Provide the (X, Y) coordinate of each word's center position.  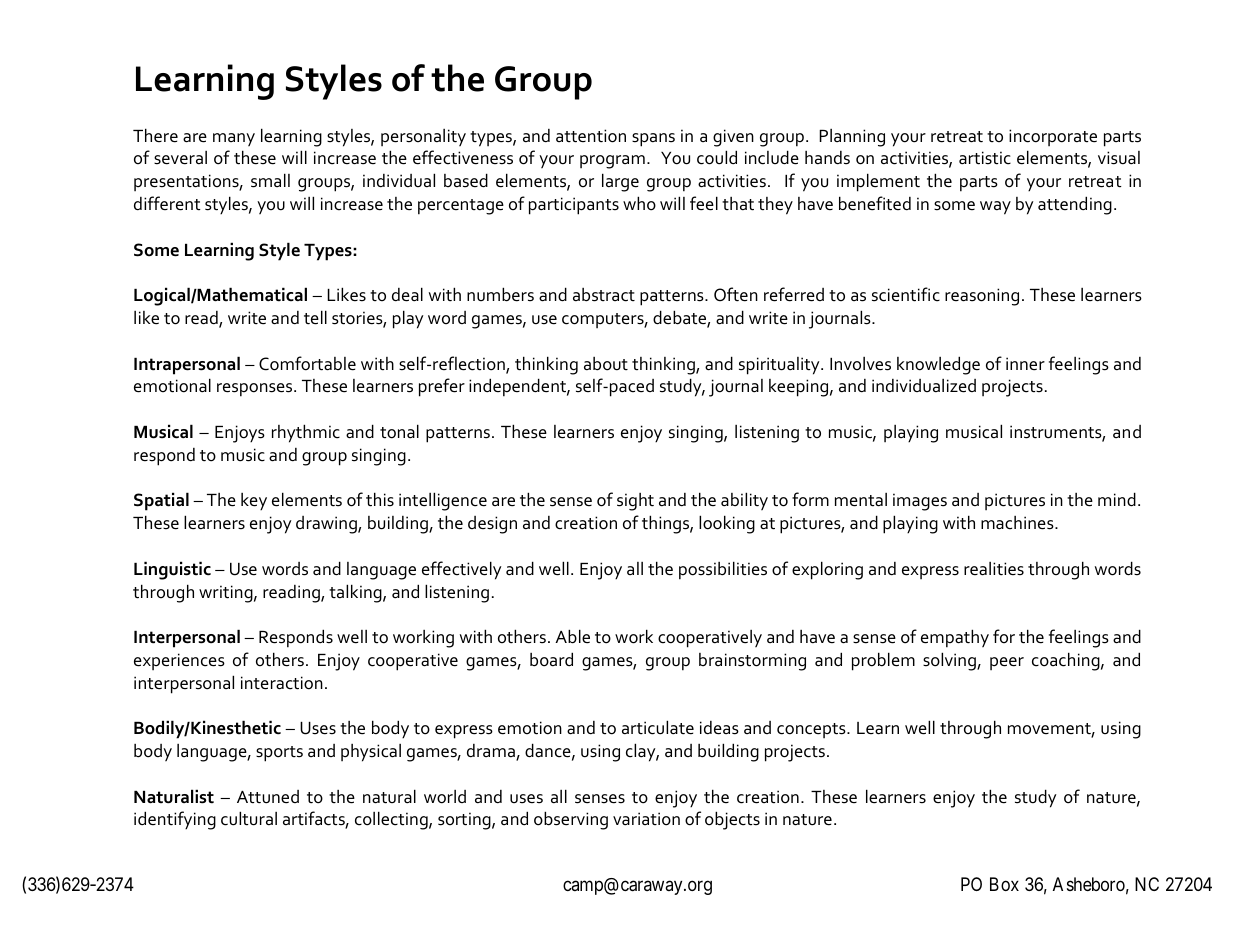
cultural (249, 818)
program (612, 162)
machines (1018, 523)
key (254, 501)
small (270, 180)
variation (646, 819)
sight (635, 502)
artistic (985, 158)
